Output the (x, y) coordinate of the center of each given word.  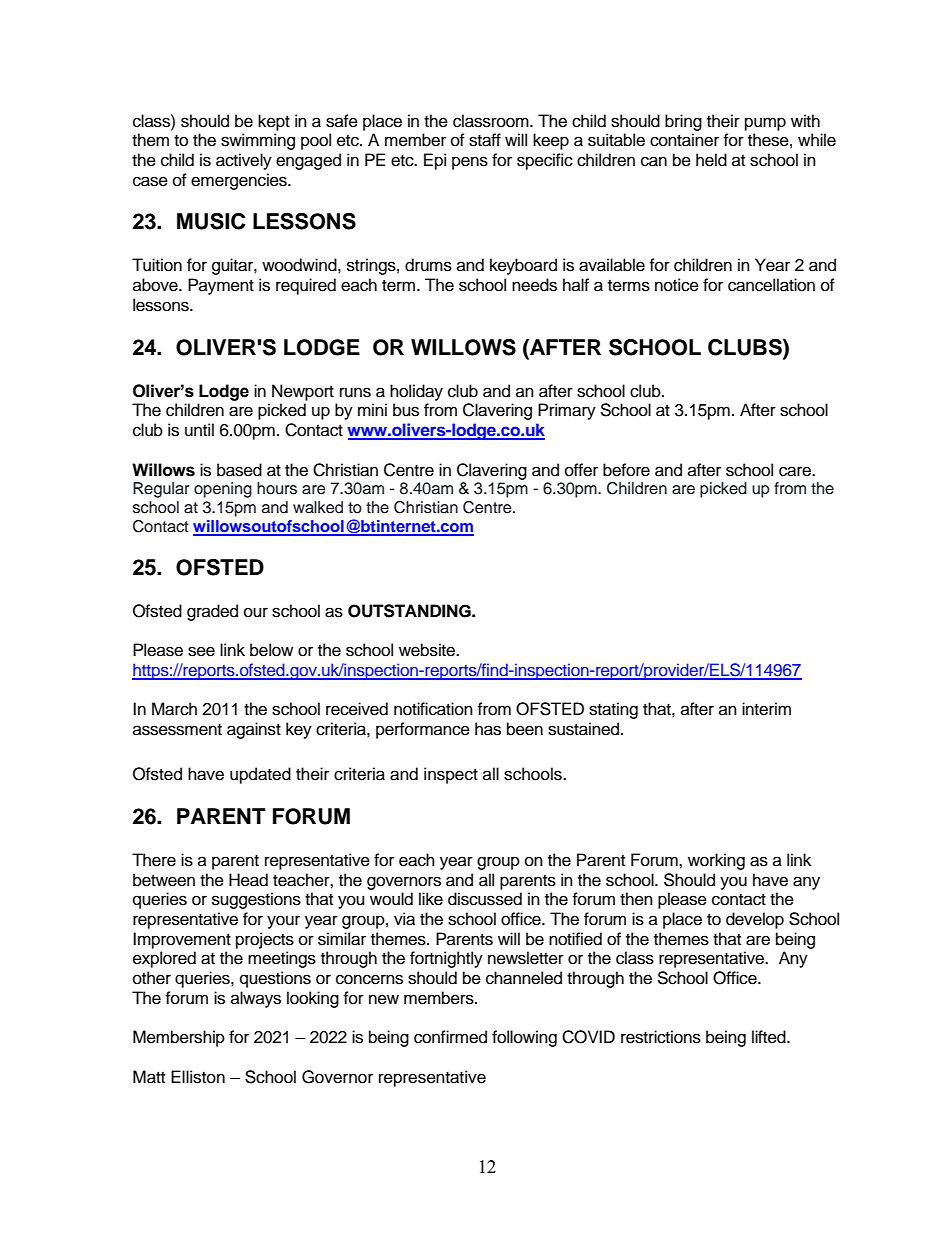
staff (485, 140)
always (256, 999)
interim (766, 709)
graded (212, 612)
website (428, 650)
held (711, 160)
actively (244, 161)
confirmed (450, 1037)
